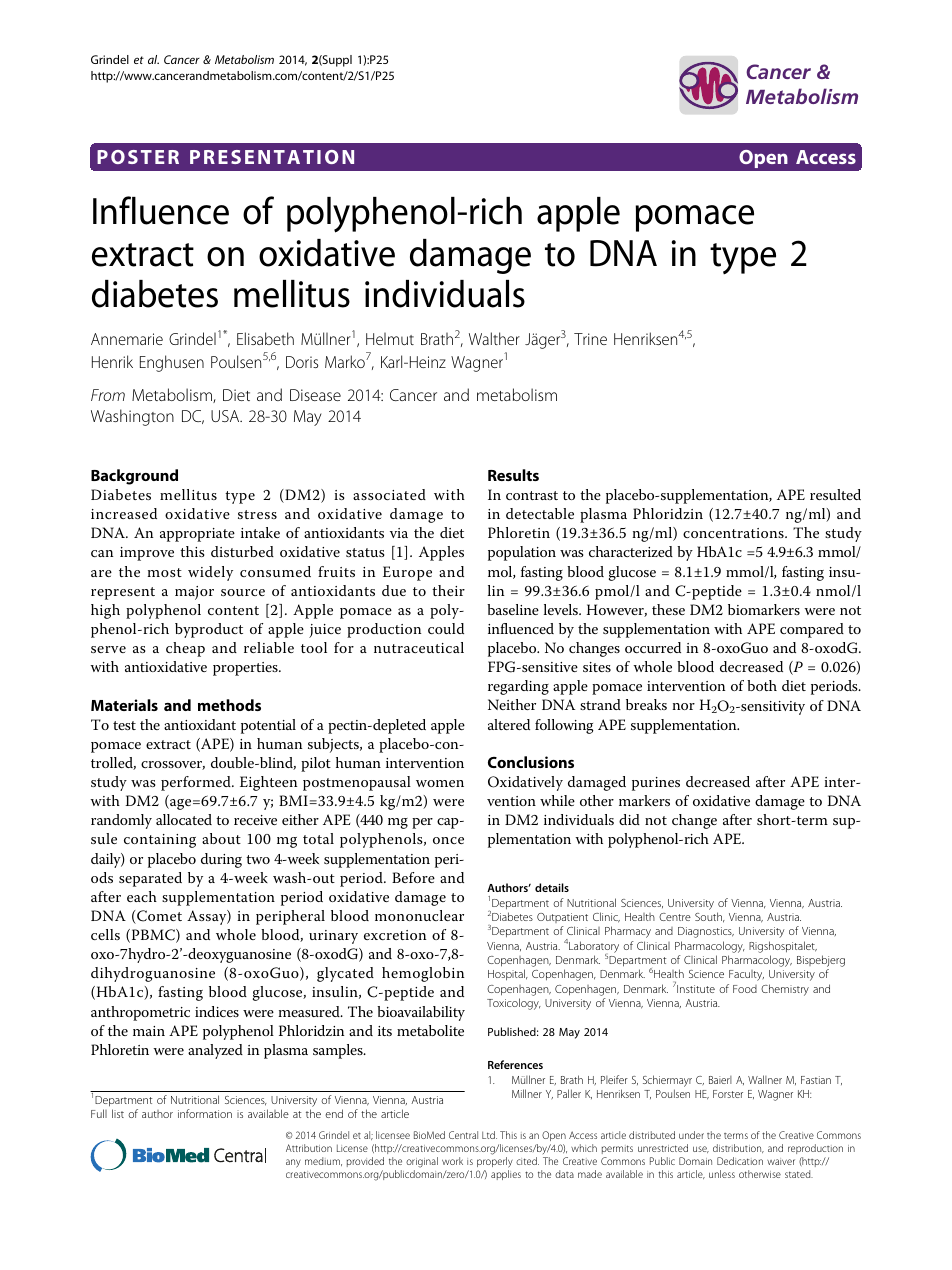 This screenshot has width=952, height=1270. What do you see at coordinates (413, 877) in the screenshot?
I see `Before` at bounding box center [413, 877].
